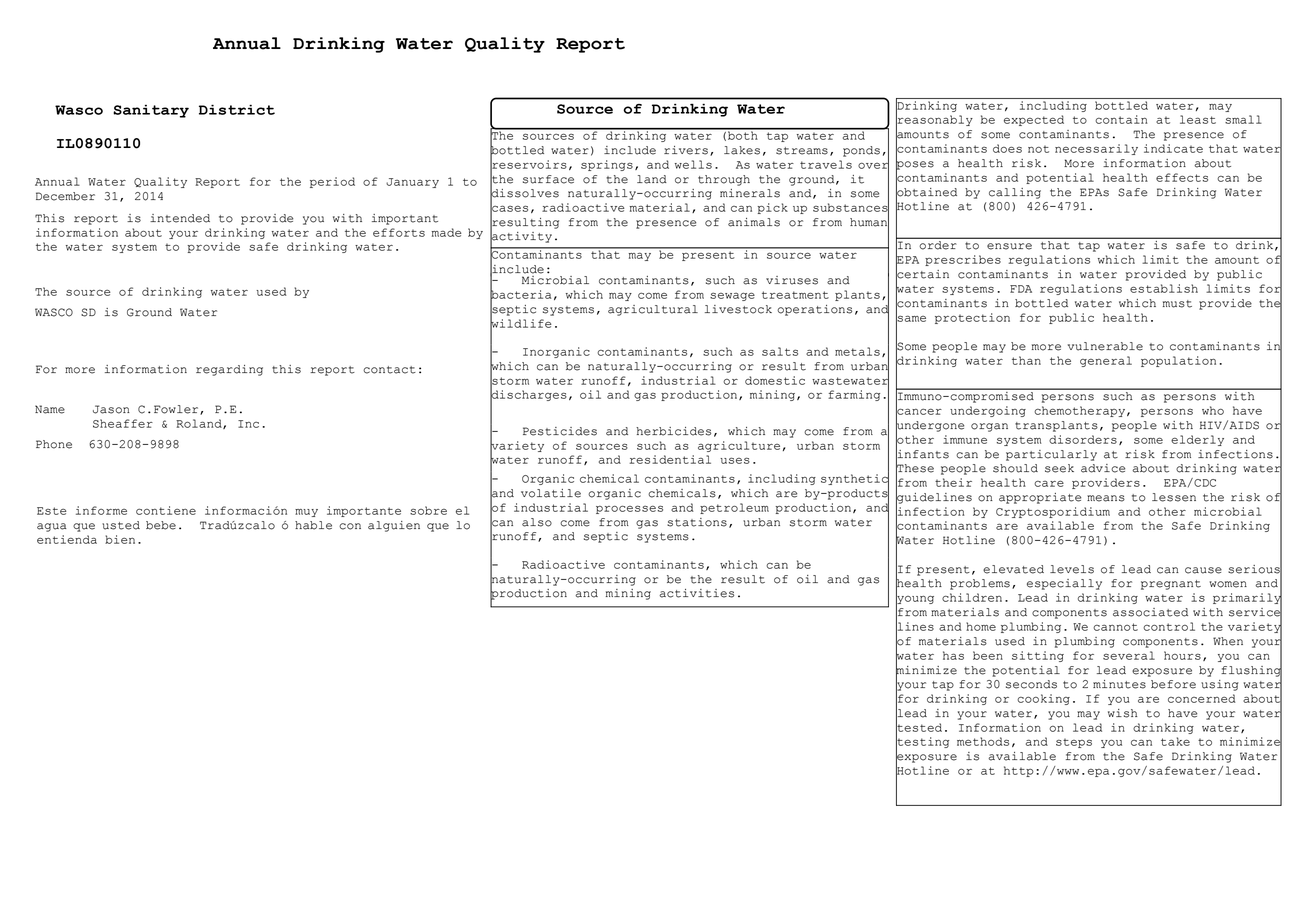 Image resolution: width=1316 pixels, height=915 pixels. Describe the element at coordinates (1106, 361) in the page. I see `general` at that location.
